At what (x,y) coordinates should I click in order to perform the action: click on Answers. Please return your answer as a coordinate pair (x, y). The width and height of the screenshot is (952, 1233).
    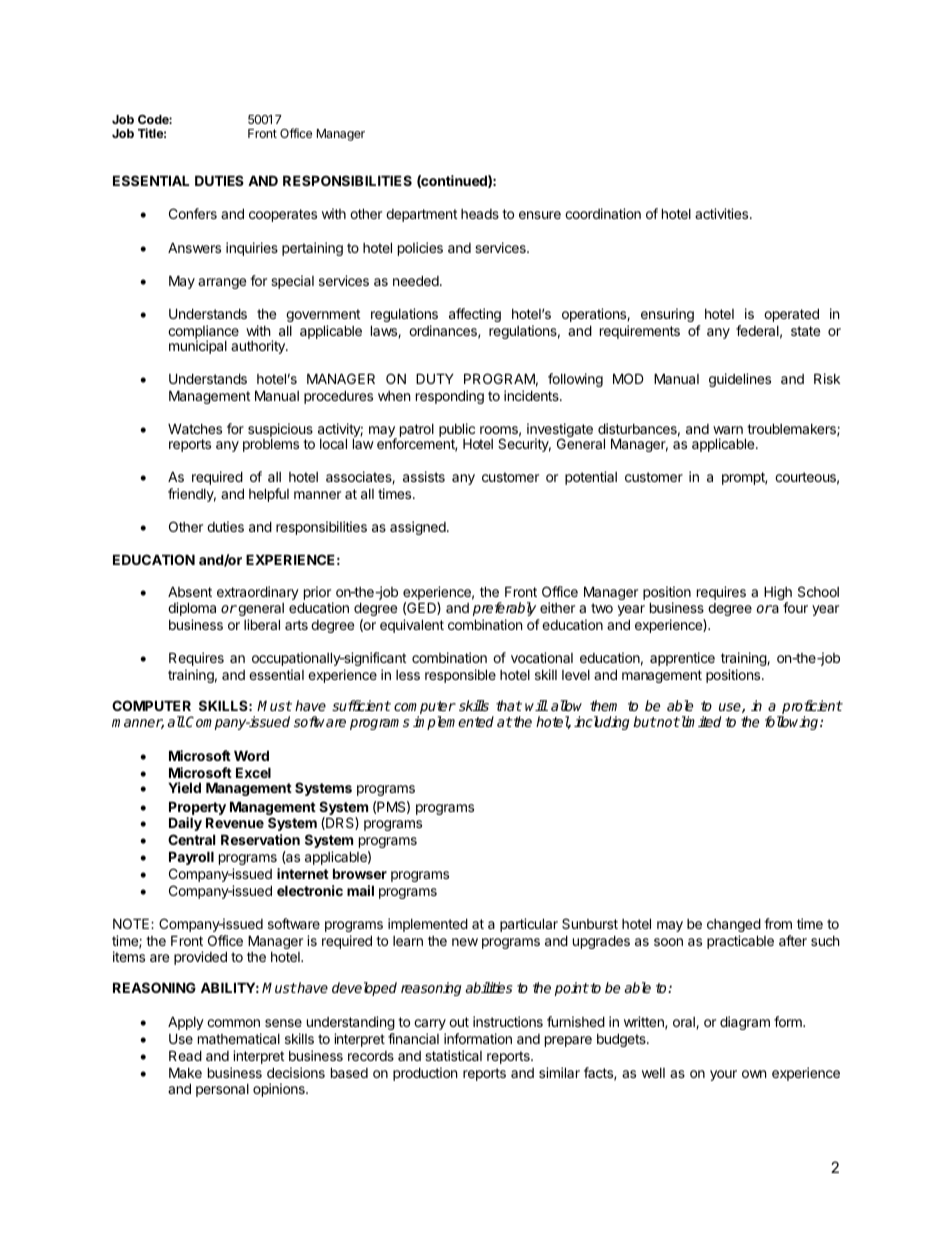
    Looking at the image, I should click on (194, 247).
